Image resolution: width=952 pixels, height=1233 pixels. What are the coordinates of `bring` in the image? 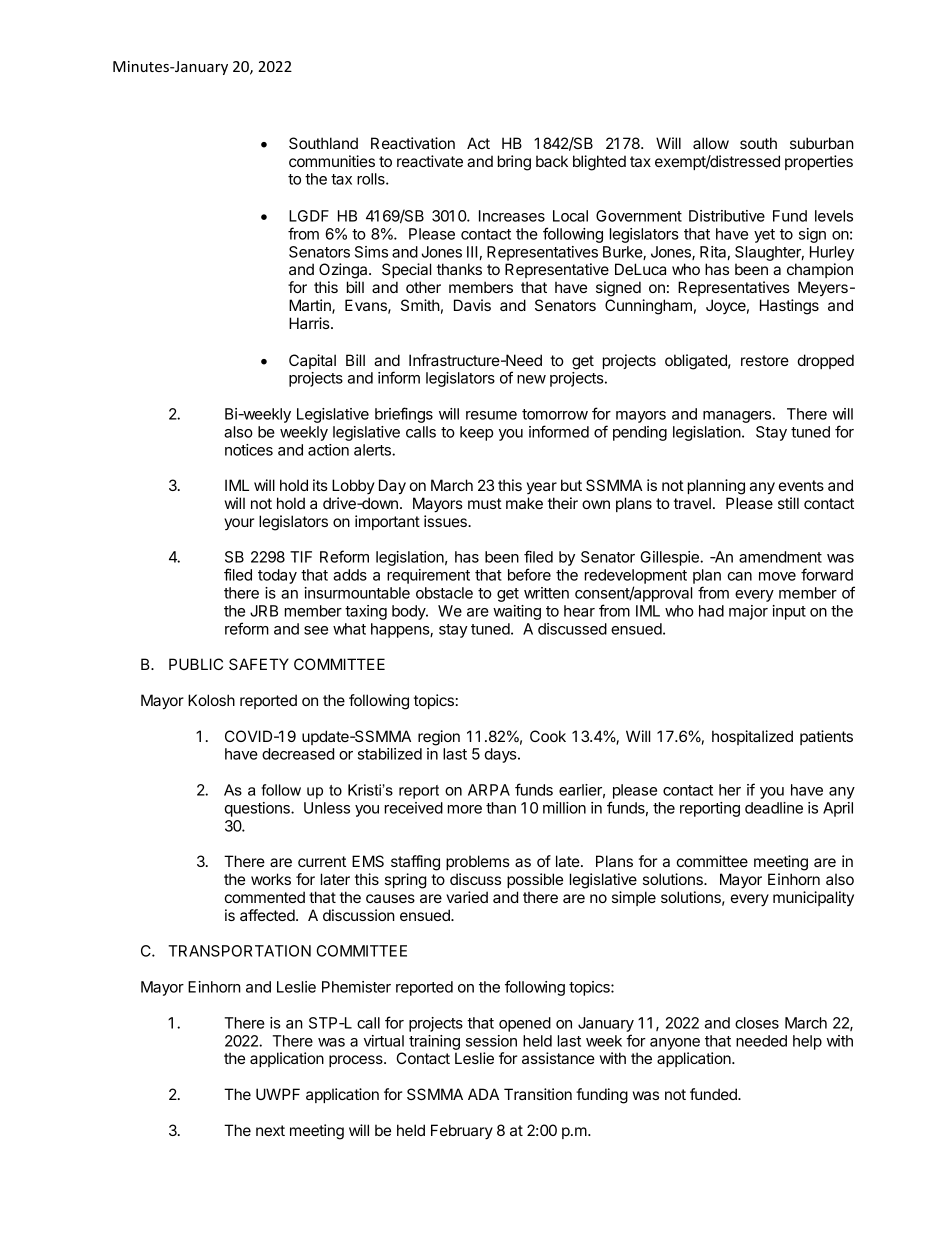 It's located at (514, 163).
